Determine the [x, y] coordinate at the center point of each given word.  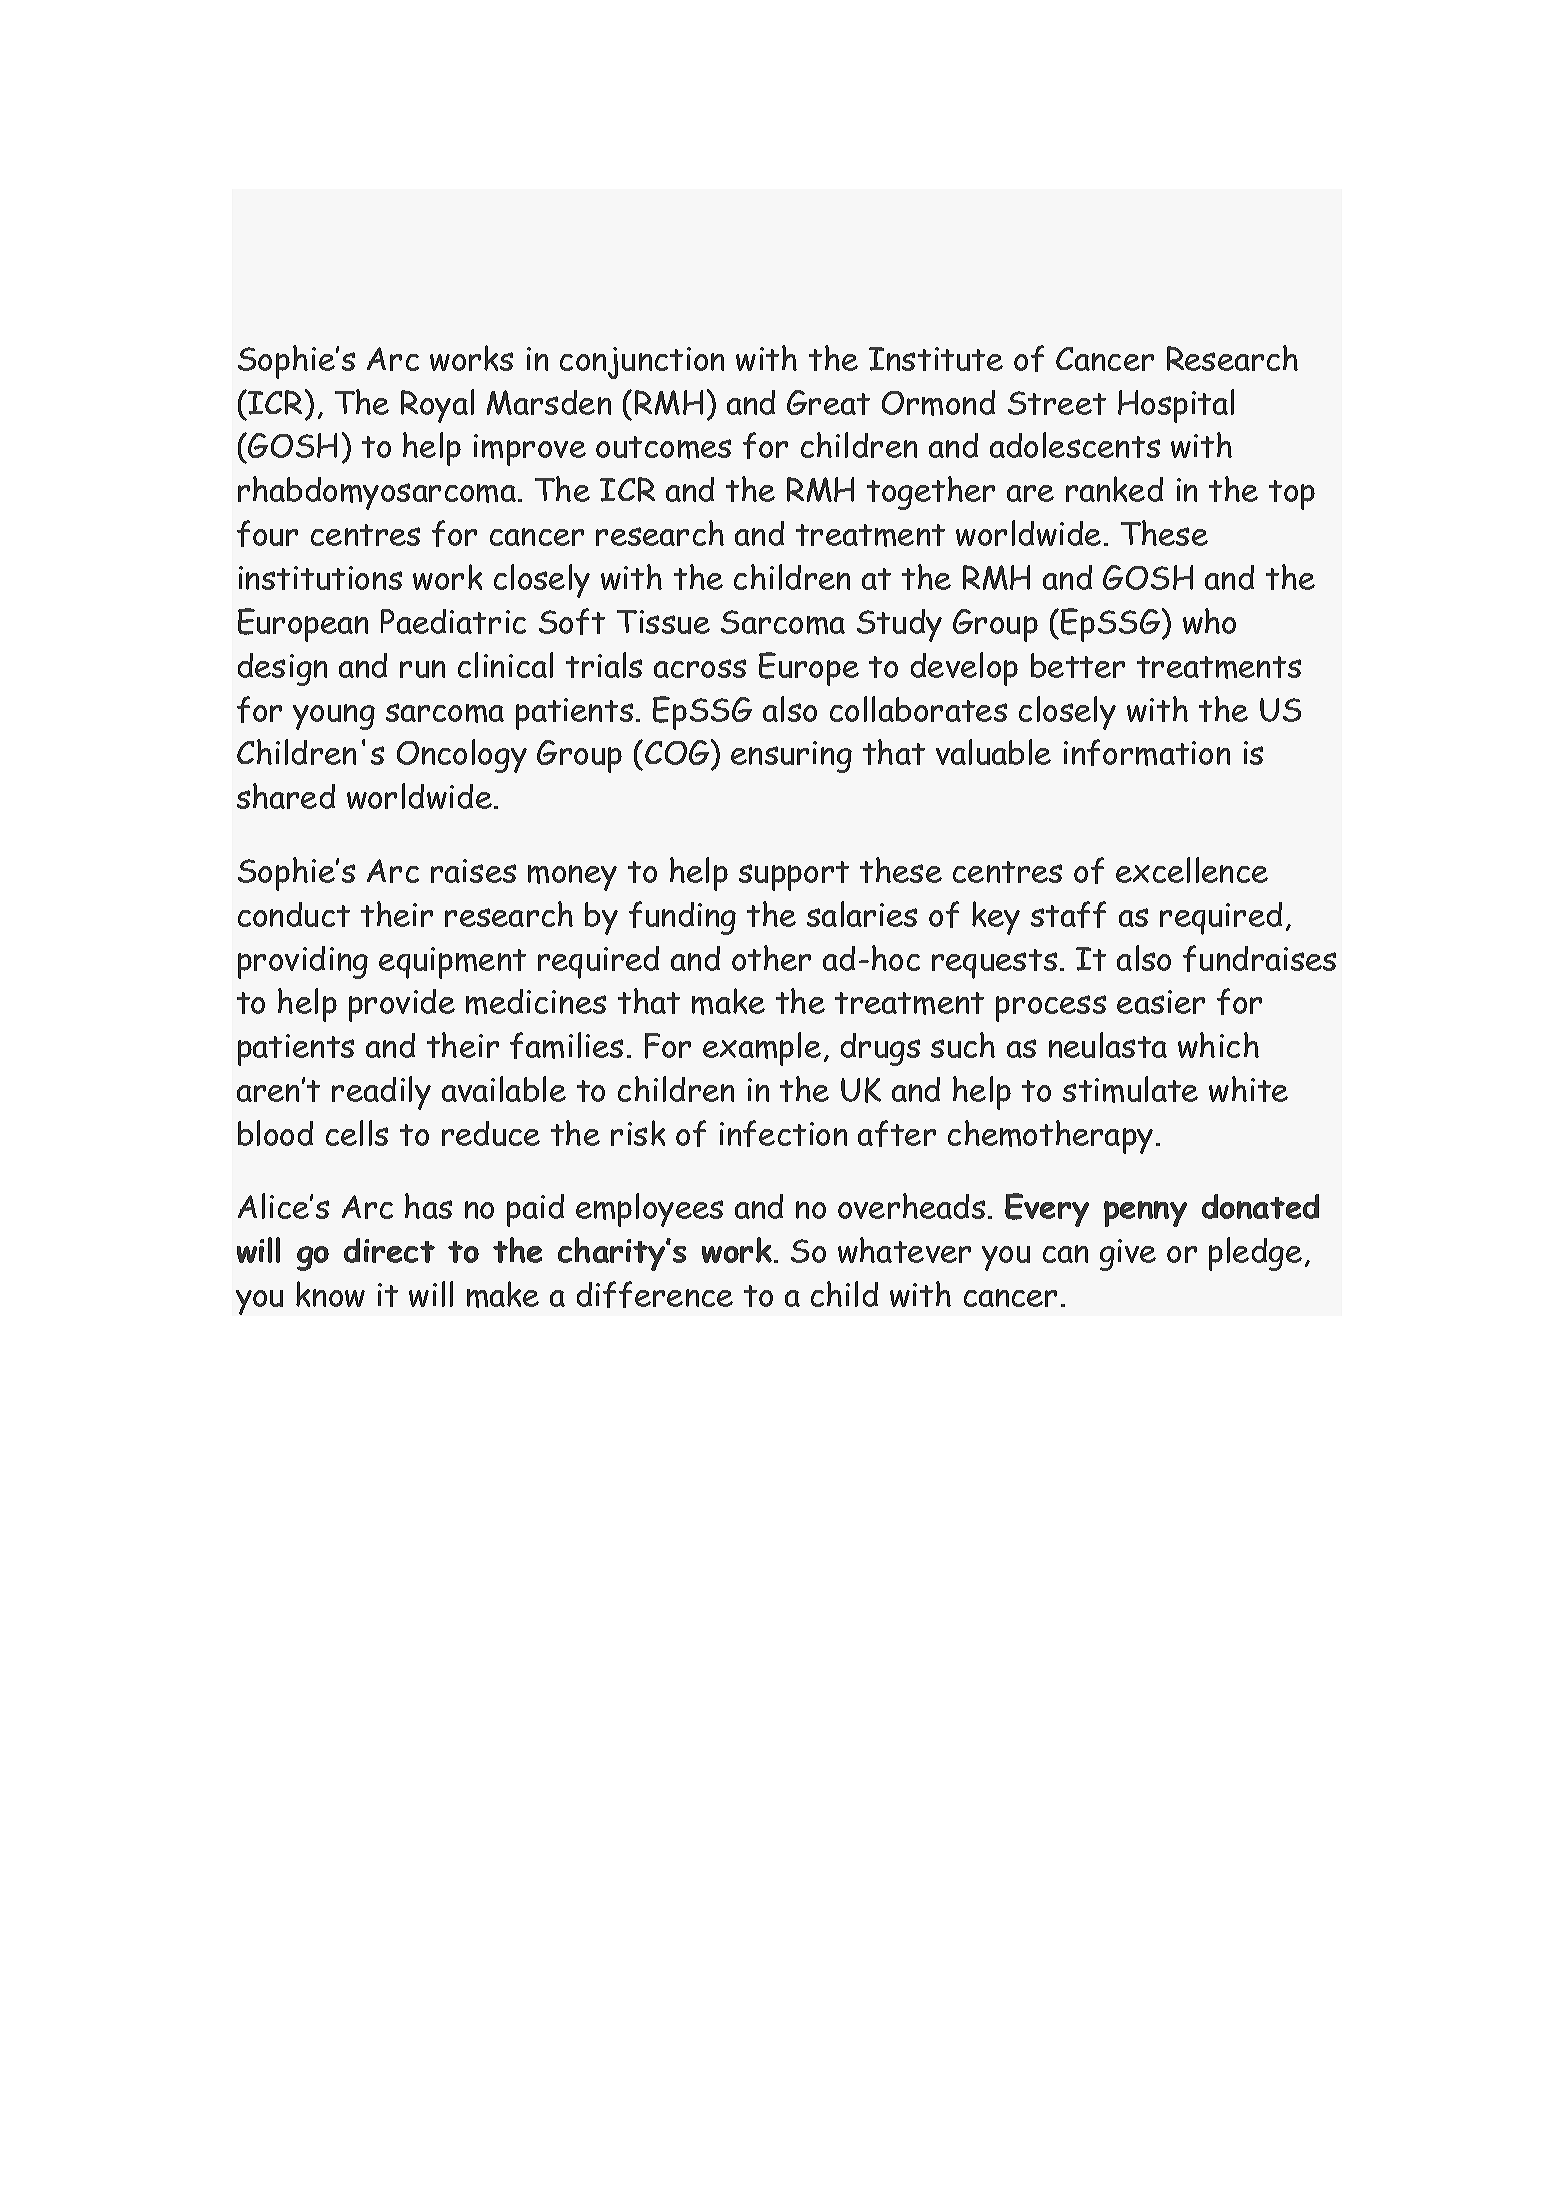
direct [389, 1250]
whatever [904, 1250]
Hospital [1176, 406]
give [1128, 1255]
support [794, 876]
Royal [437, 406]
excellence [1192, 870]
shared [286, 796]
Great [828, 402]
